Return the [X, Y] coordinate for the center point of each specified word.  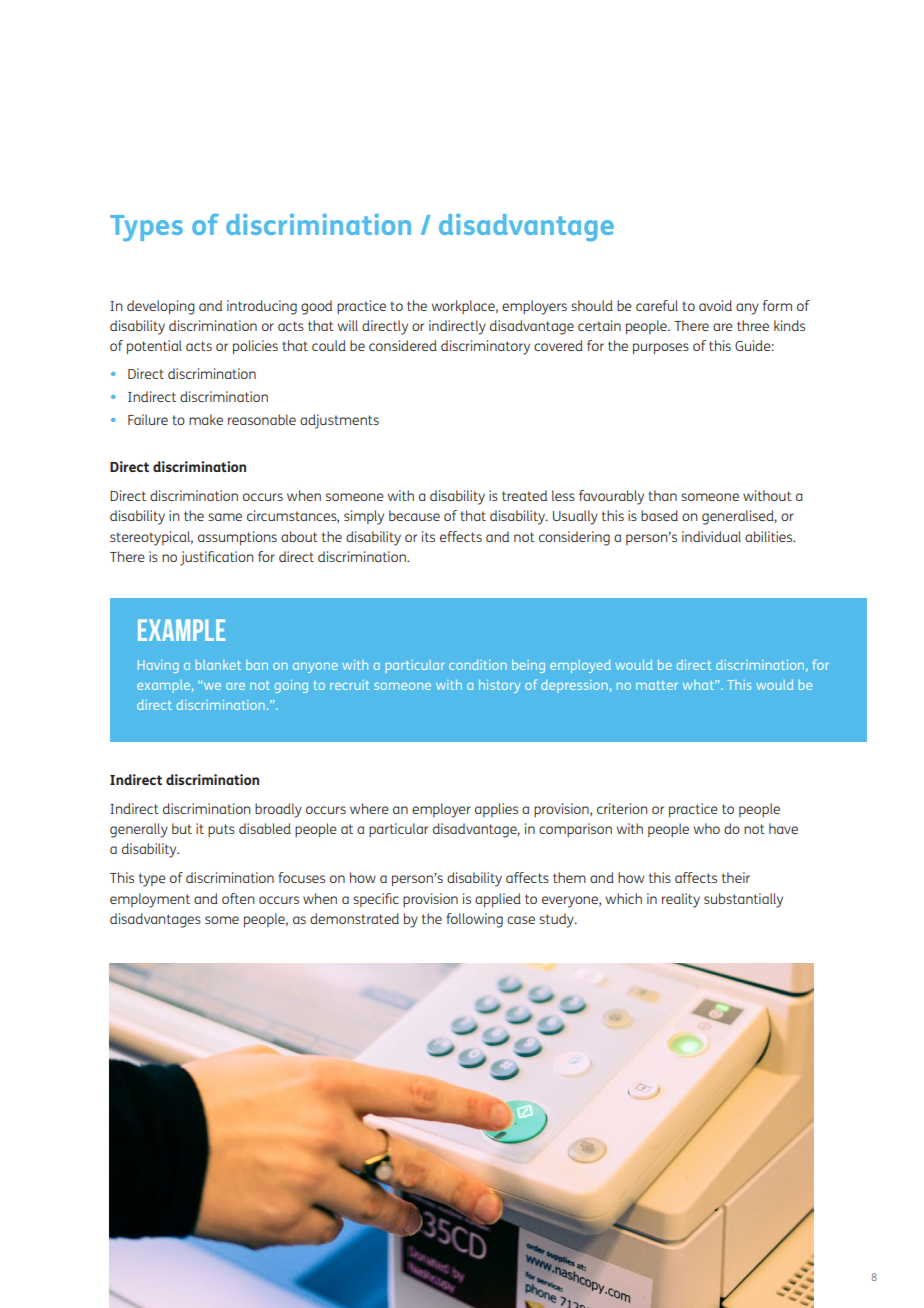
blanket [218, 665]
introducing [262, 307]
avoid [715, 305]
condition [478, 665]
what [699, 685]
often [238, 898]
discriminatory [485, 347]
